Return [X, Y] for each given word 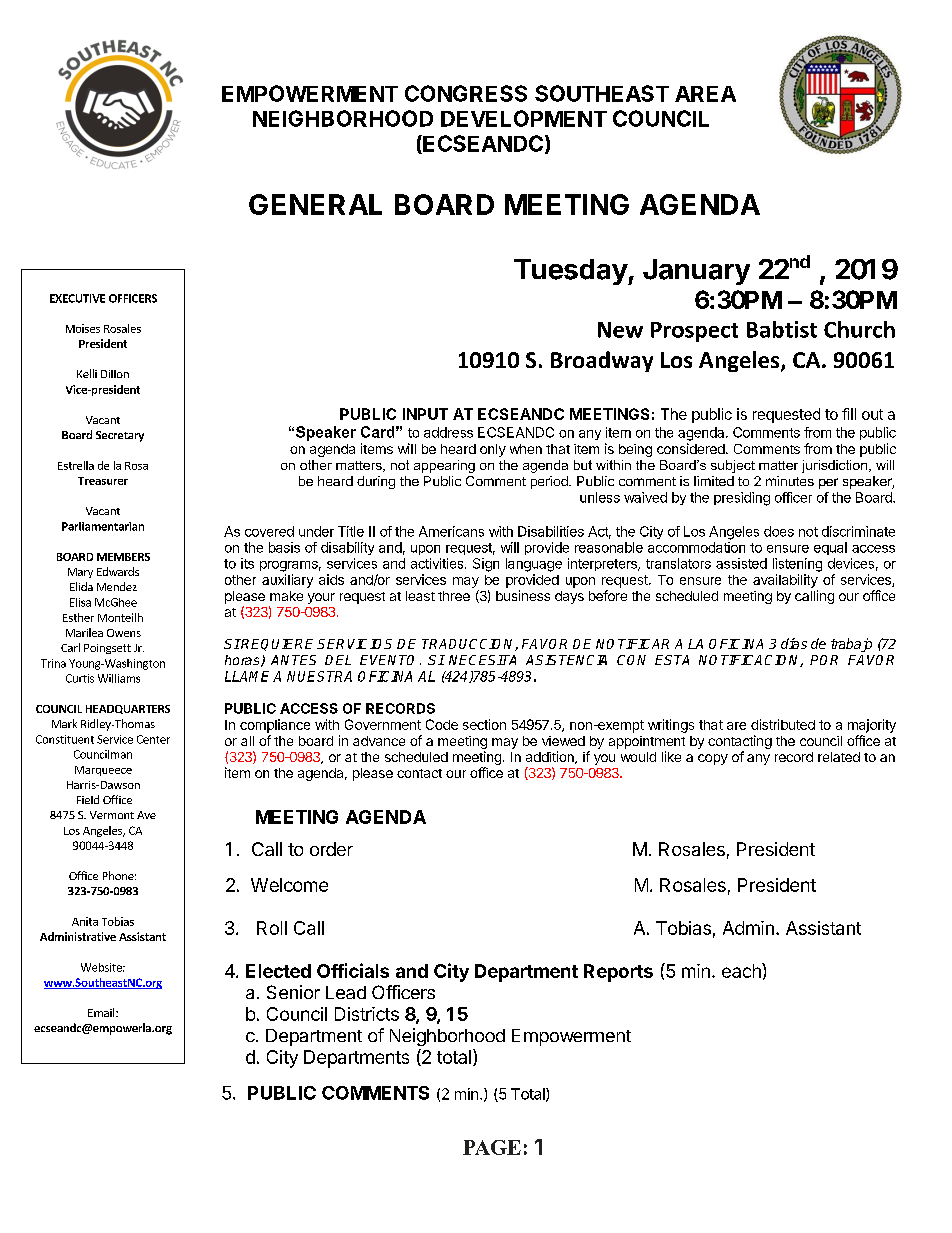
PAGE [492, 1147]
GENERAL [315, 204]
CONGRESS [466, 93]
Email [102, 1012]
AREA [705, 94]
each [742, 970]
